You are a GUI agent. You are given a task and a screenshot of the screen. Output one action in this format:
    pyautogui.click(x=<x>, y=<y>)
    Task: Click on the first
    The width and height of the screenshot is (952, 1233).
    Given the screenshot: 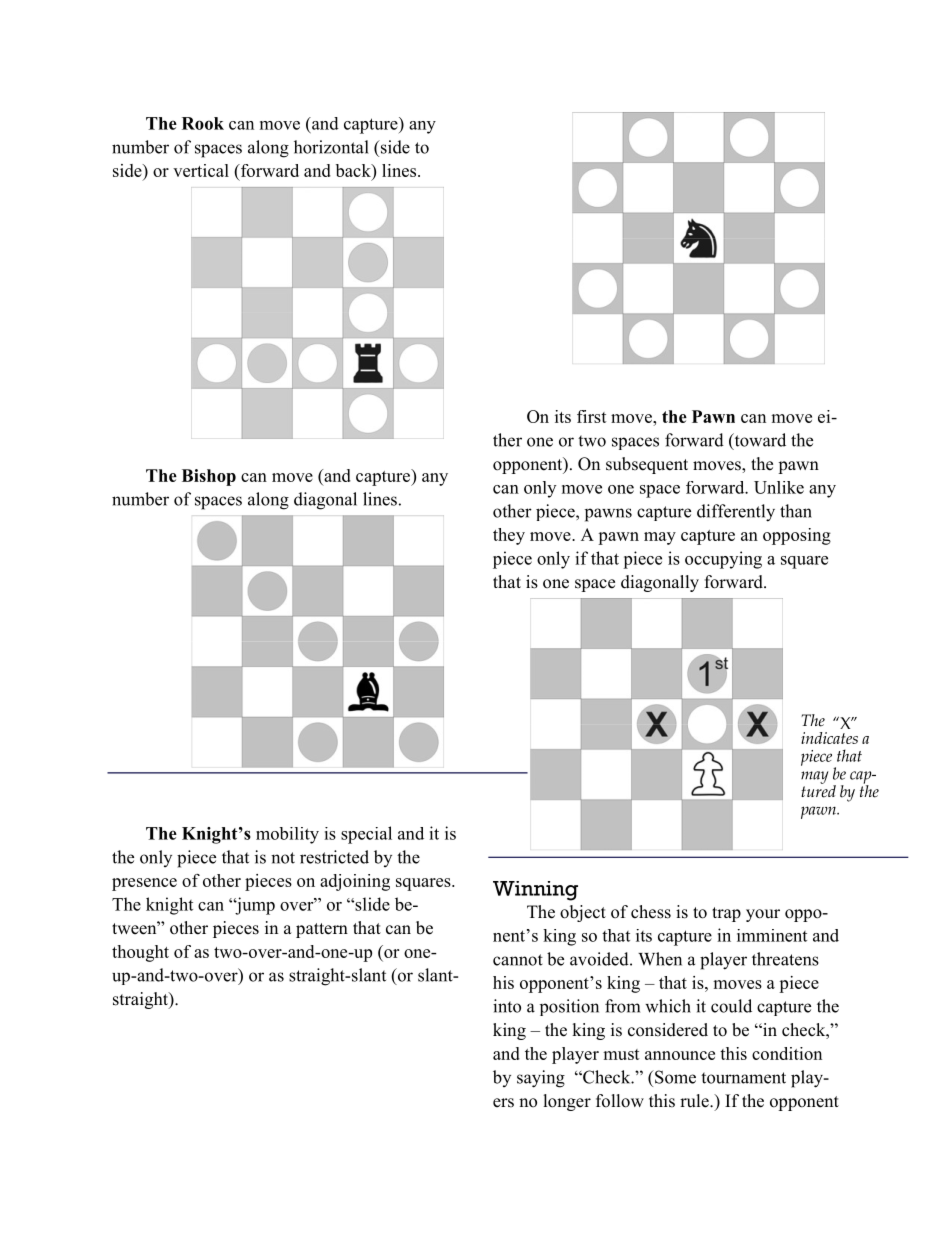 What is the action you would take?
    pyautogui.click(x=592, y=416)
